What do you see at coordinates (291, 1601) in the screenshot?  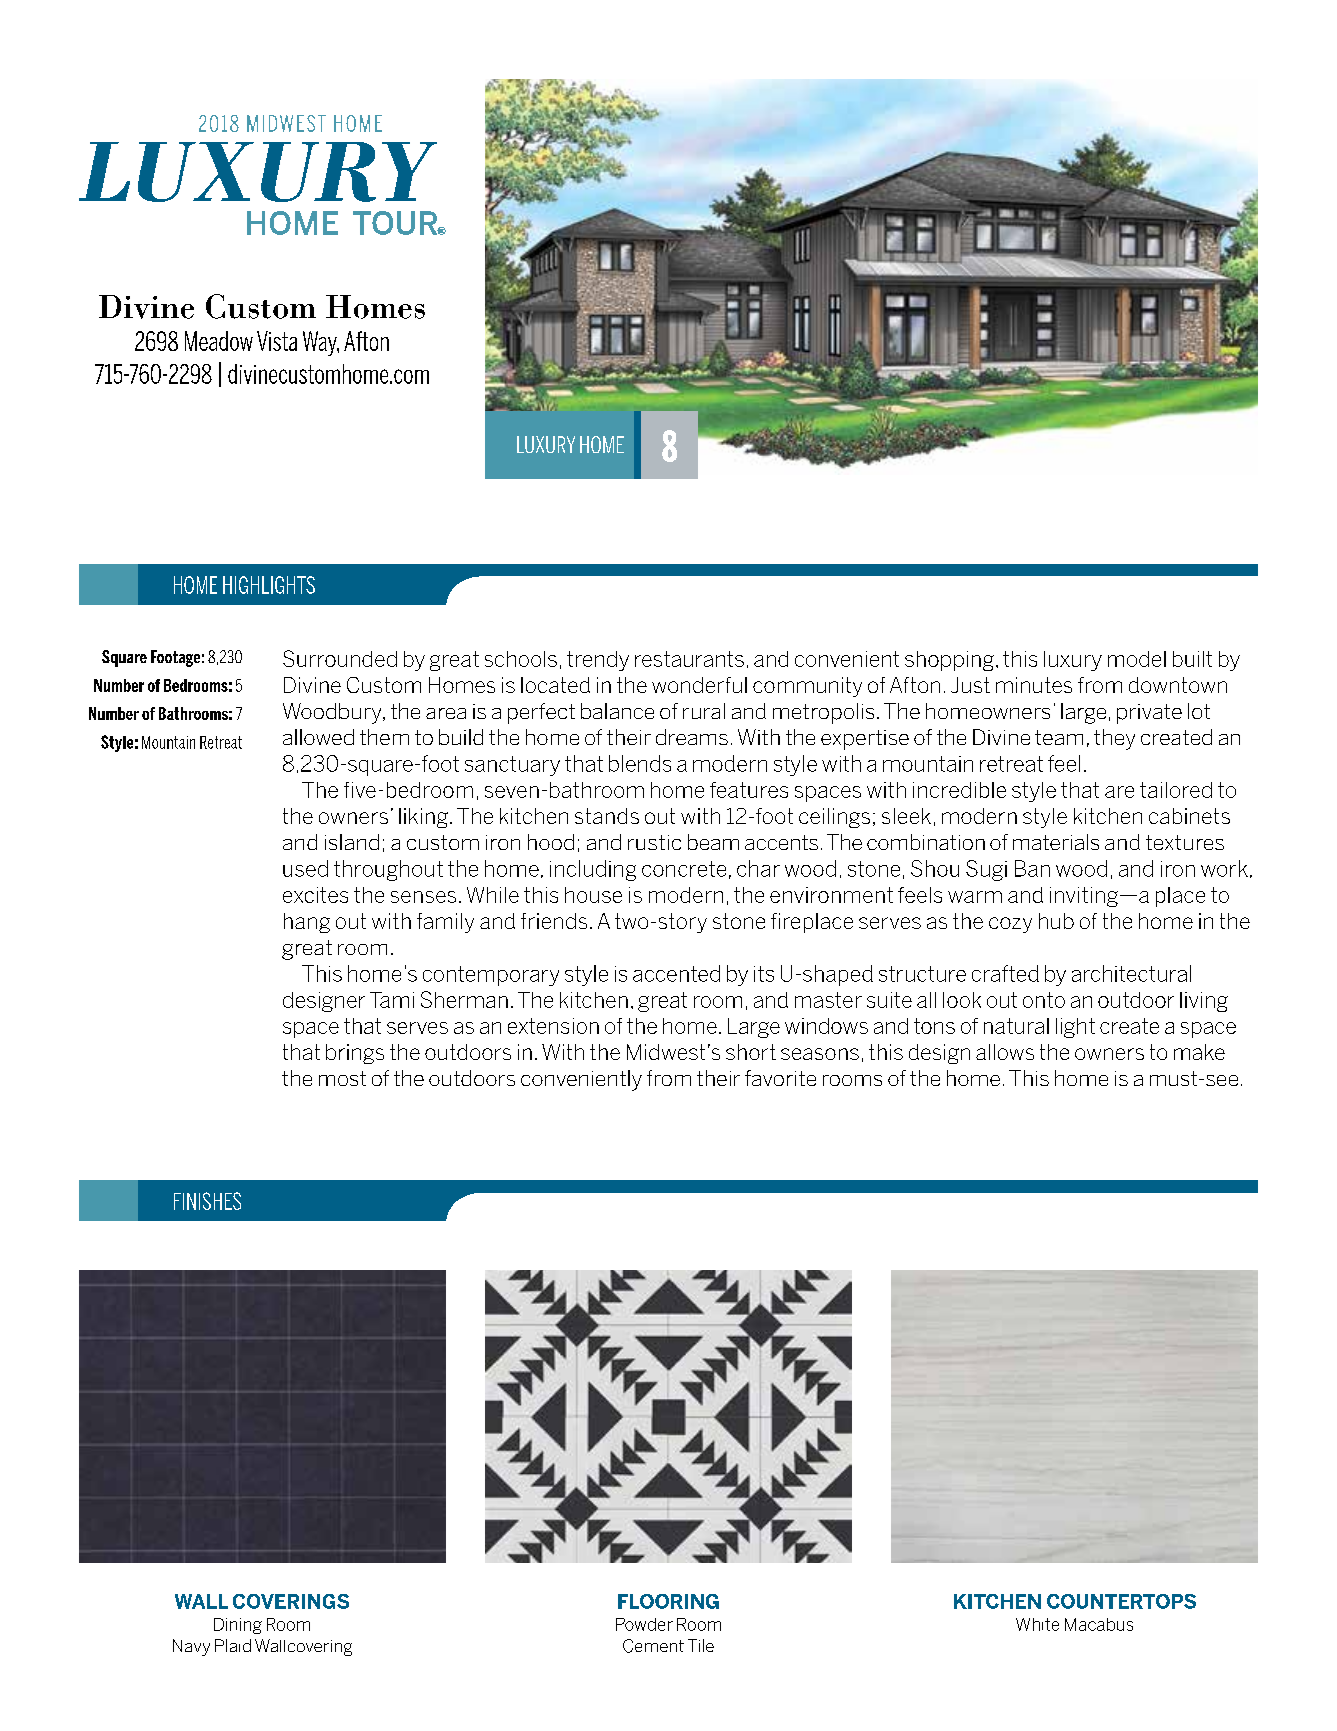 I see `COVERINGS` at bounding box center [291, 1601].
